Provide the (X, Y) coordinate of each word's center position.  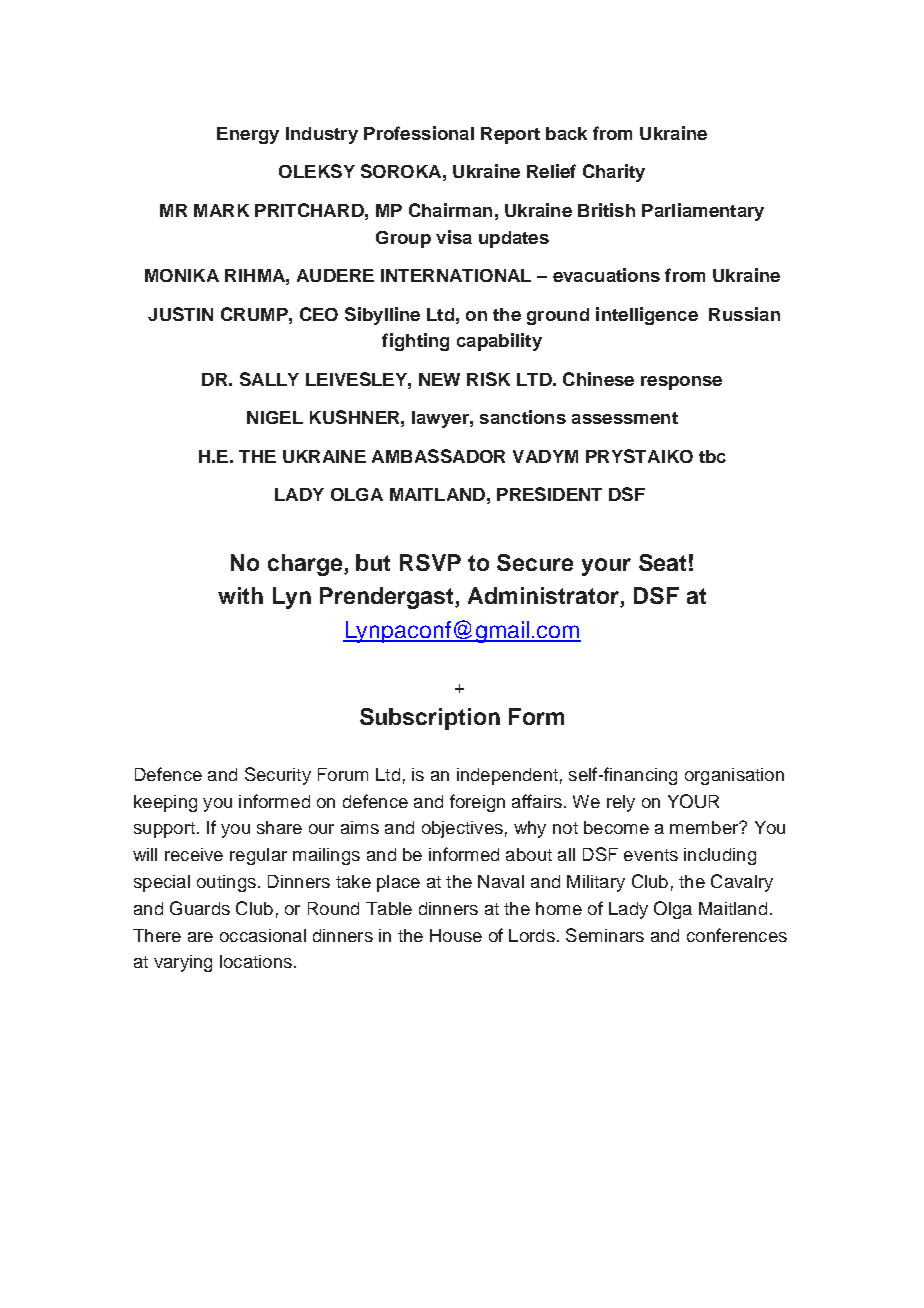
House (456, 935)
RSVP (430, 562)
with (240, 595)
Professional (419, 133)
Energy (248, 135)
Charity (614, 173)
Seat (662, 562)
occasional (263, 935)
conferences (737, 935)
